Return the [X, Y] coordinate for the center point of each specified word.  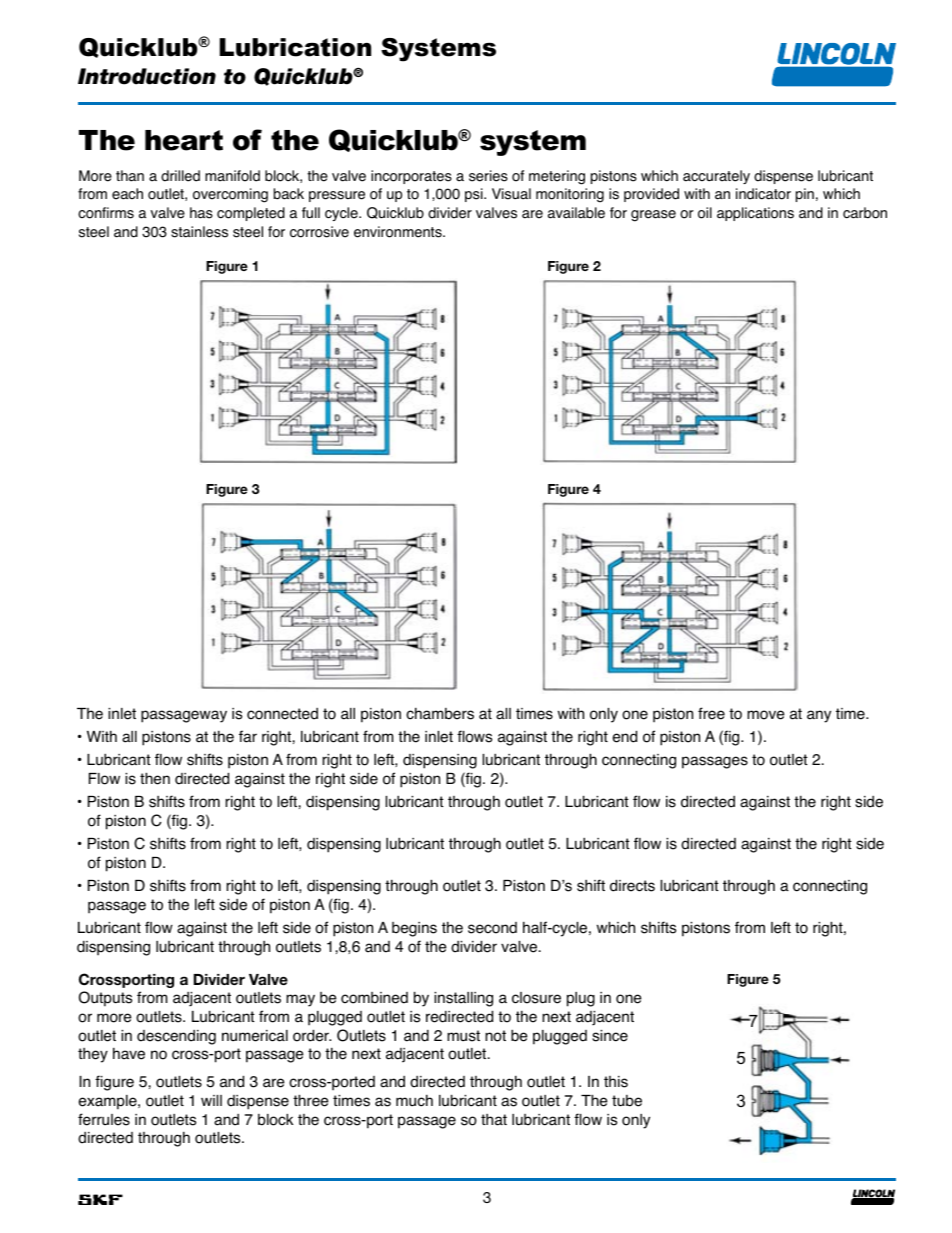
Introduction [147, 76]
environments [399, 232]
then [155, 778]
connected [282, 714]
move [766, 715]
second [492, 928]
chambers [440, 713]
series [488, 176]
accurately [716, 177]
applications [755, 214]
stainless [199, 232]
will [211, 1100]
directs [632, 885]
